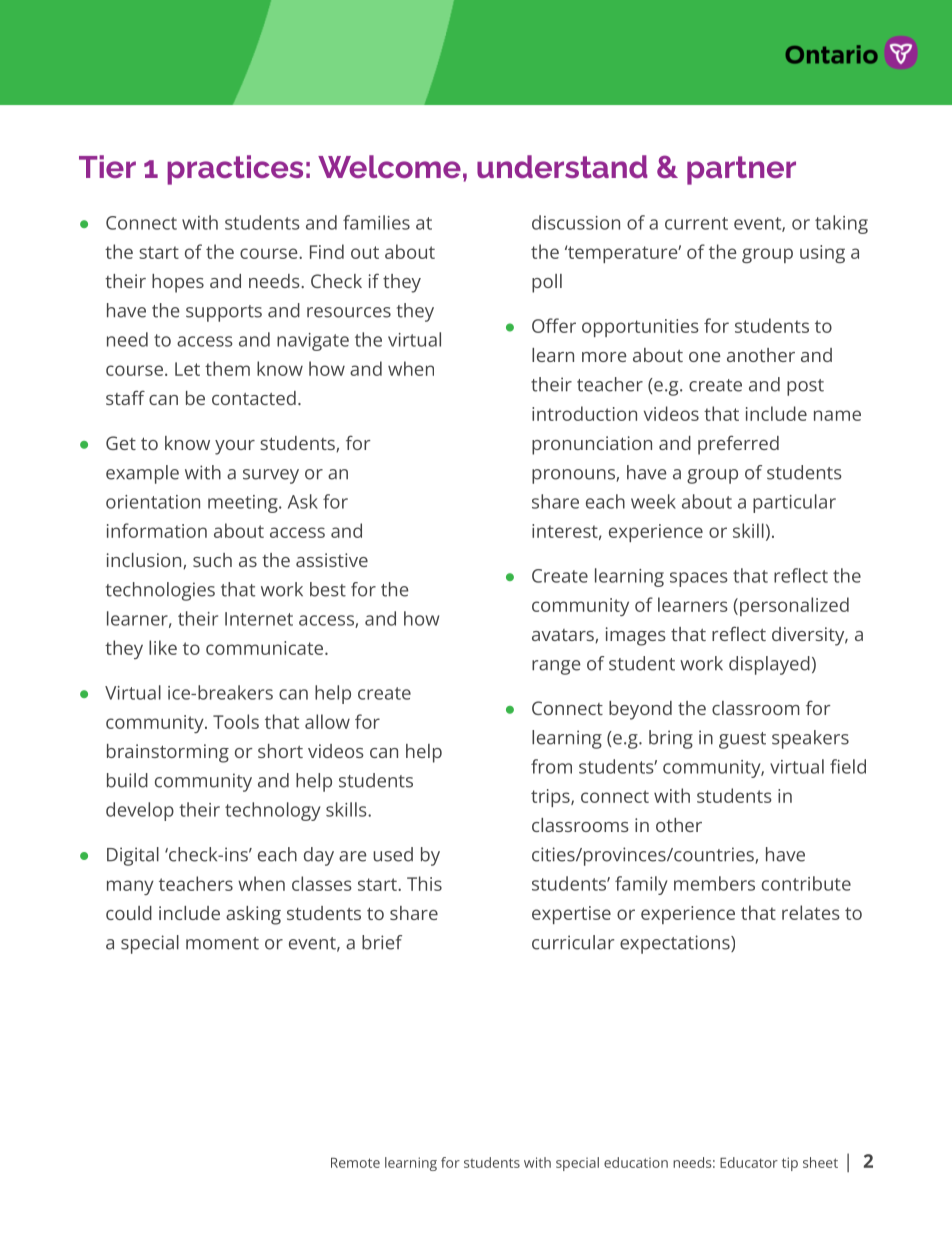 The width and height of the screenshot is (952, 1233). I want to click on practices, so click(235, 170).
